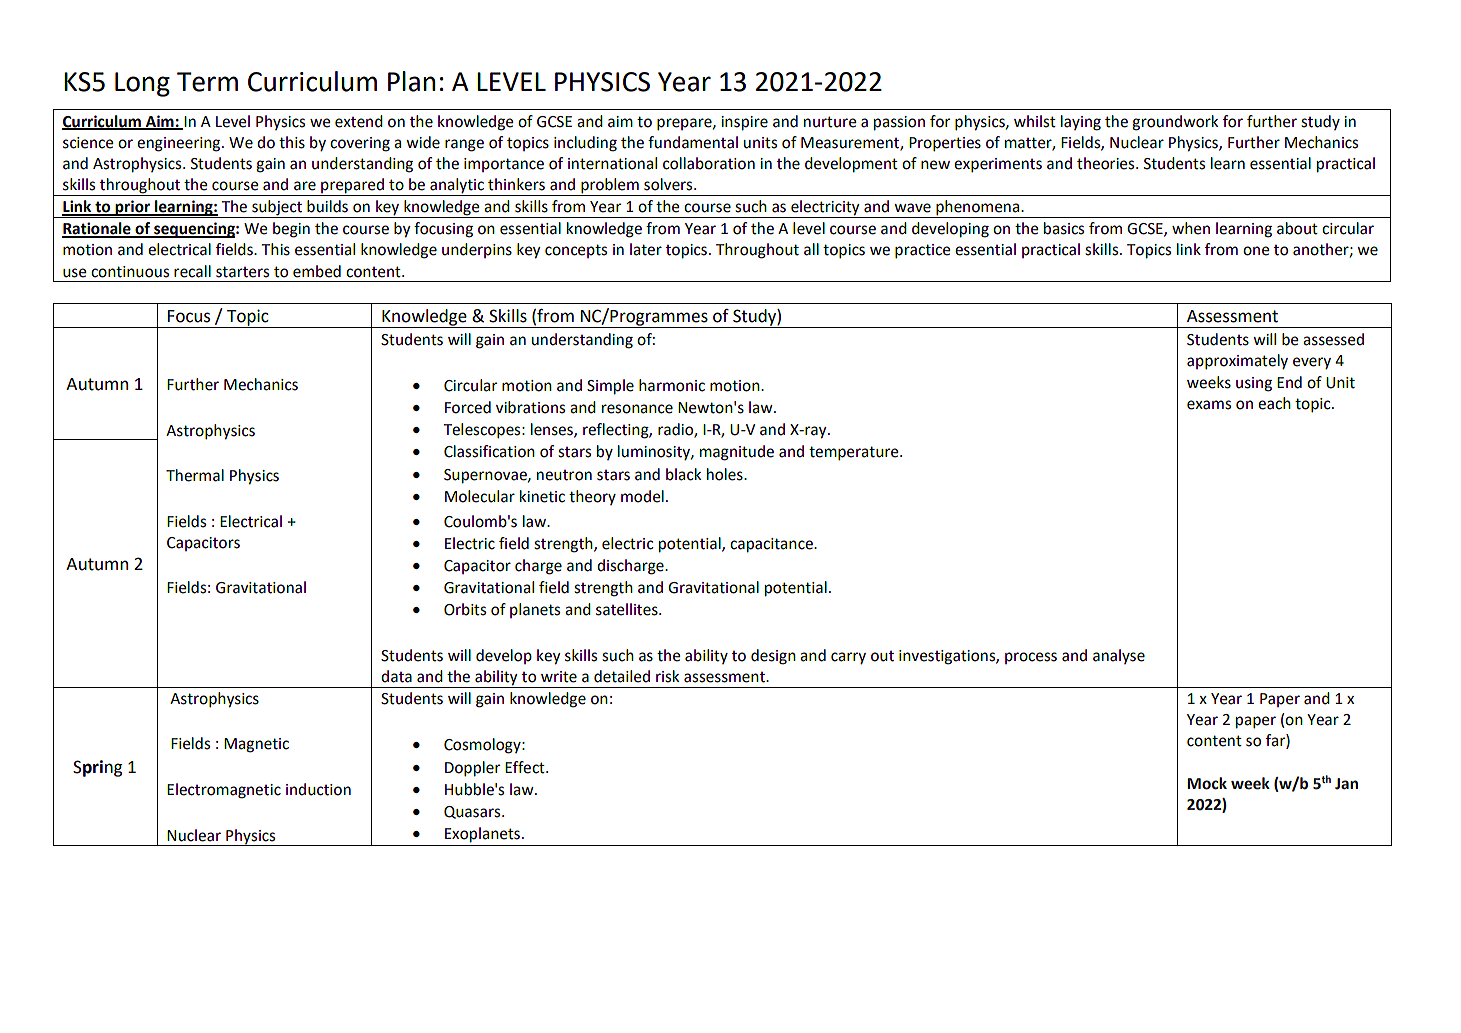  What do you see at coordinates (744, 123) in the screenshot?
I see `inspire` at bounding box center [744, 123].
